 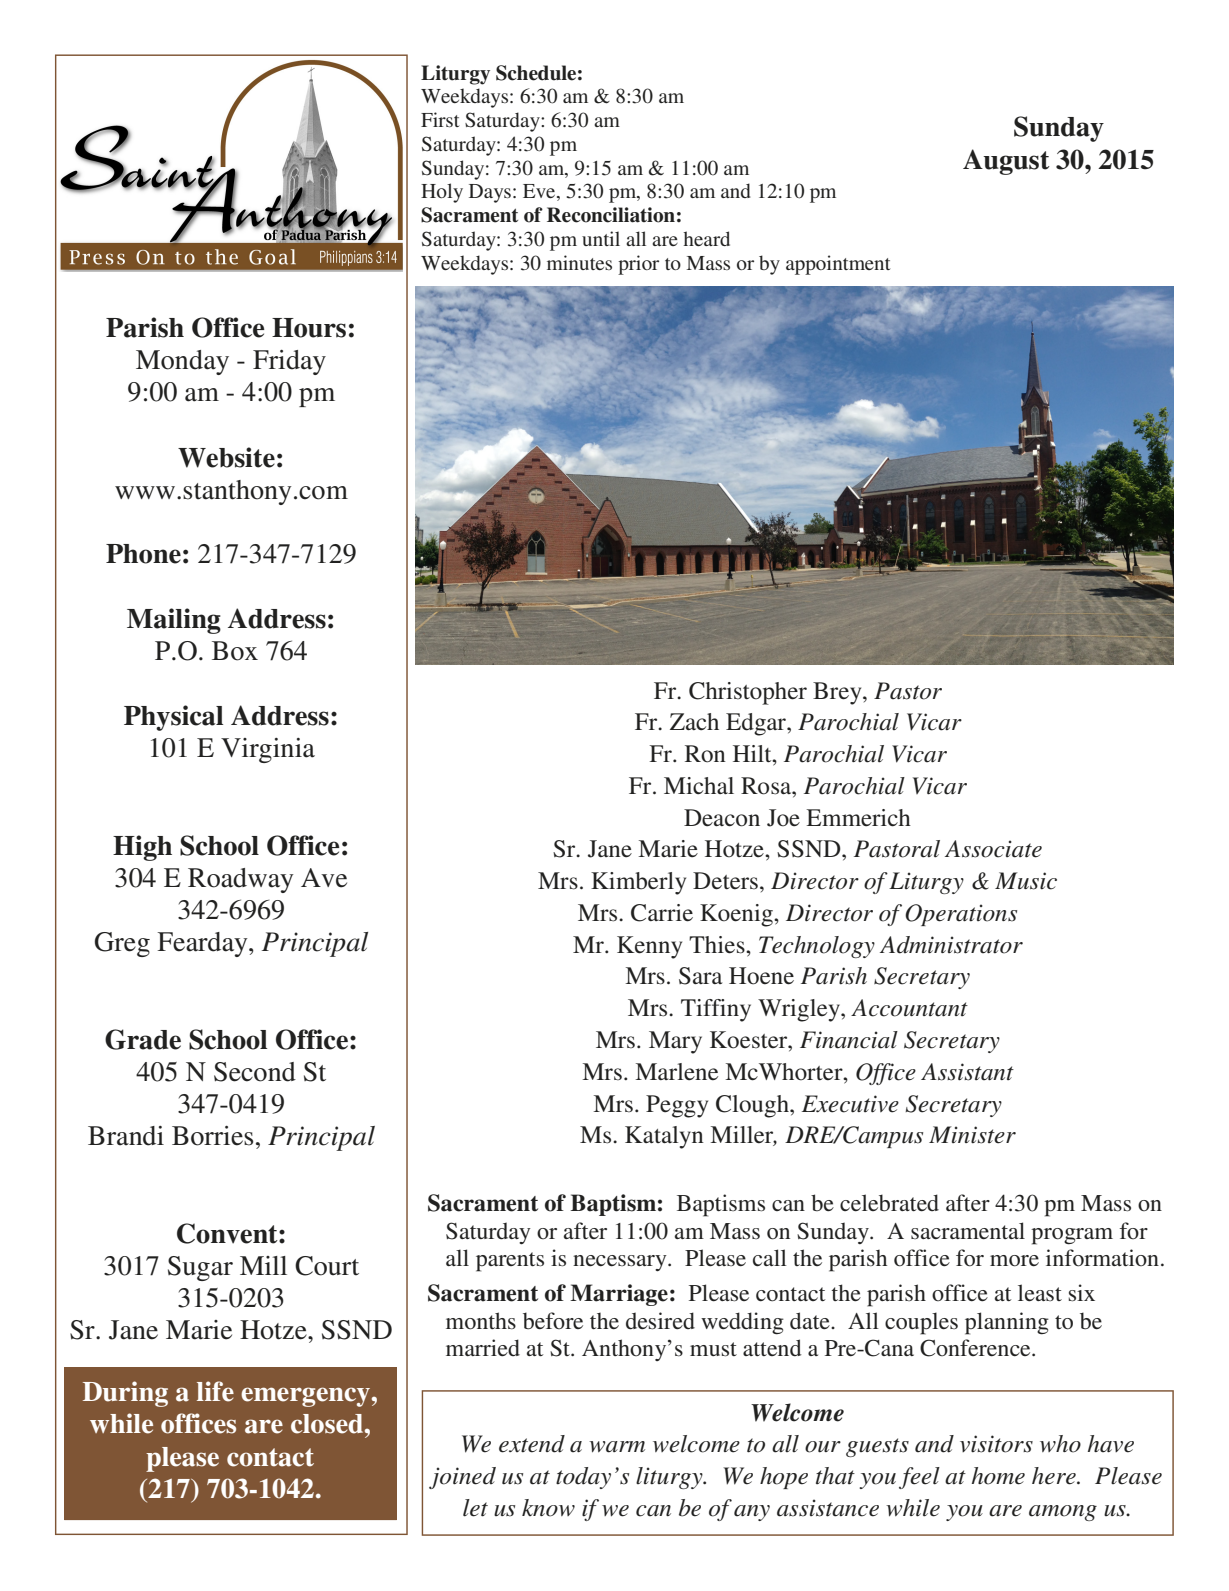 What do you see at coordinates (241, 880) in the screenshot?
I see `Roadway` at bounding box center [241, 880].
